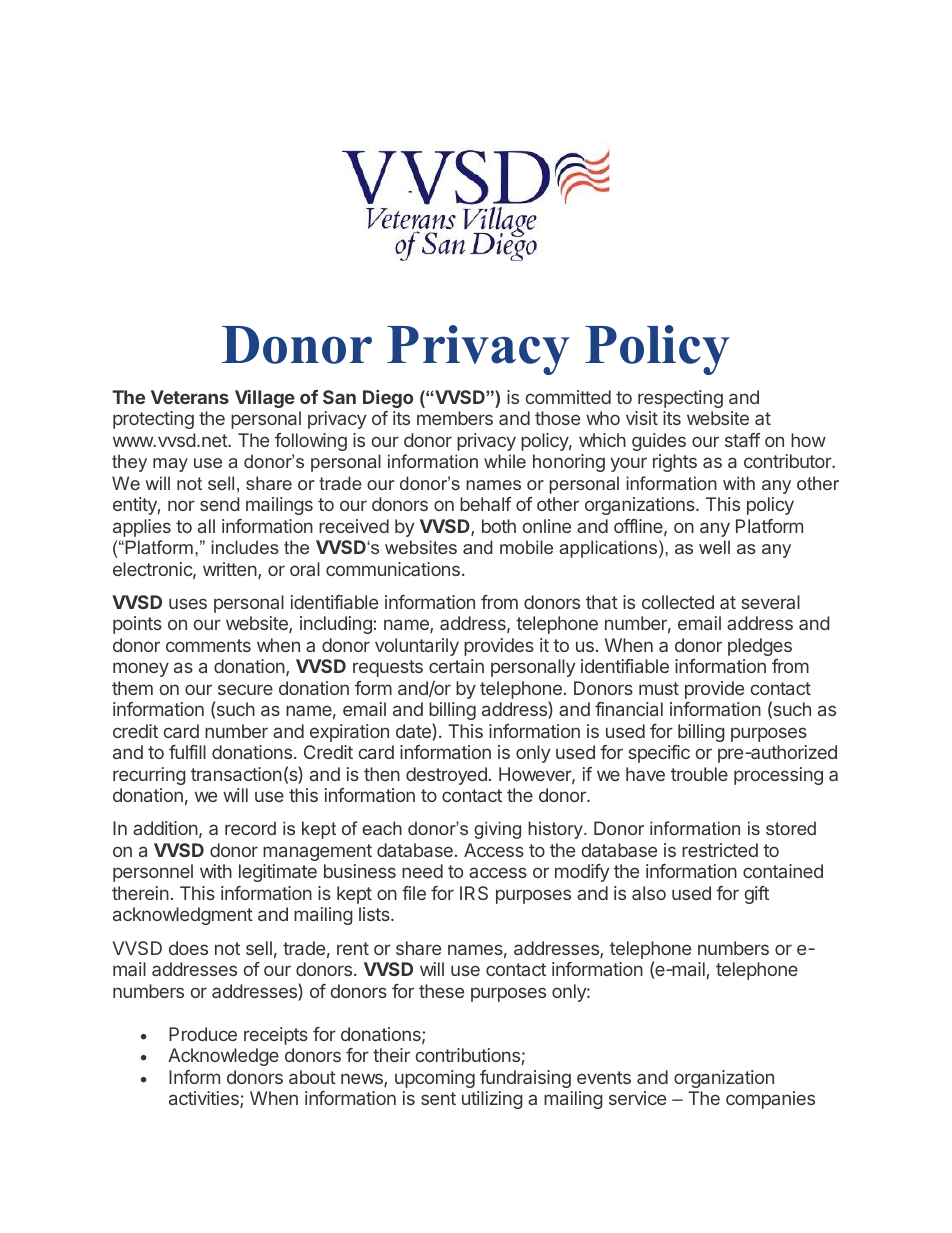 This screenshot has height=1233, width=952. What do you see at coordinates (499, 526) in the screenshot?
I see `both` at bounding box center [499, 526].
